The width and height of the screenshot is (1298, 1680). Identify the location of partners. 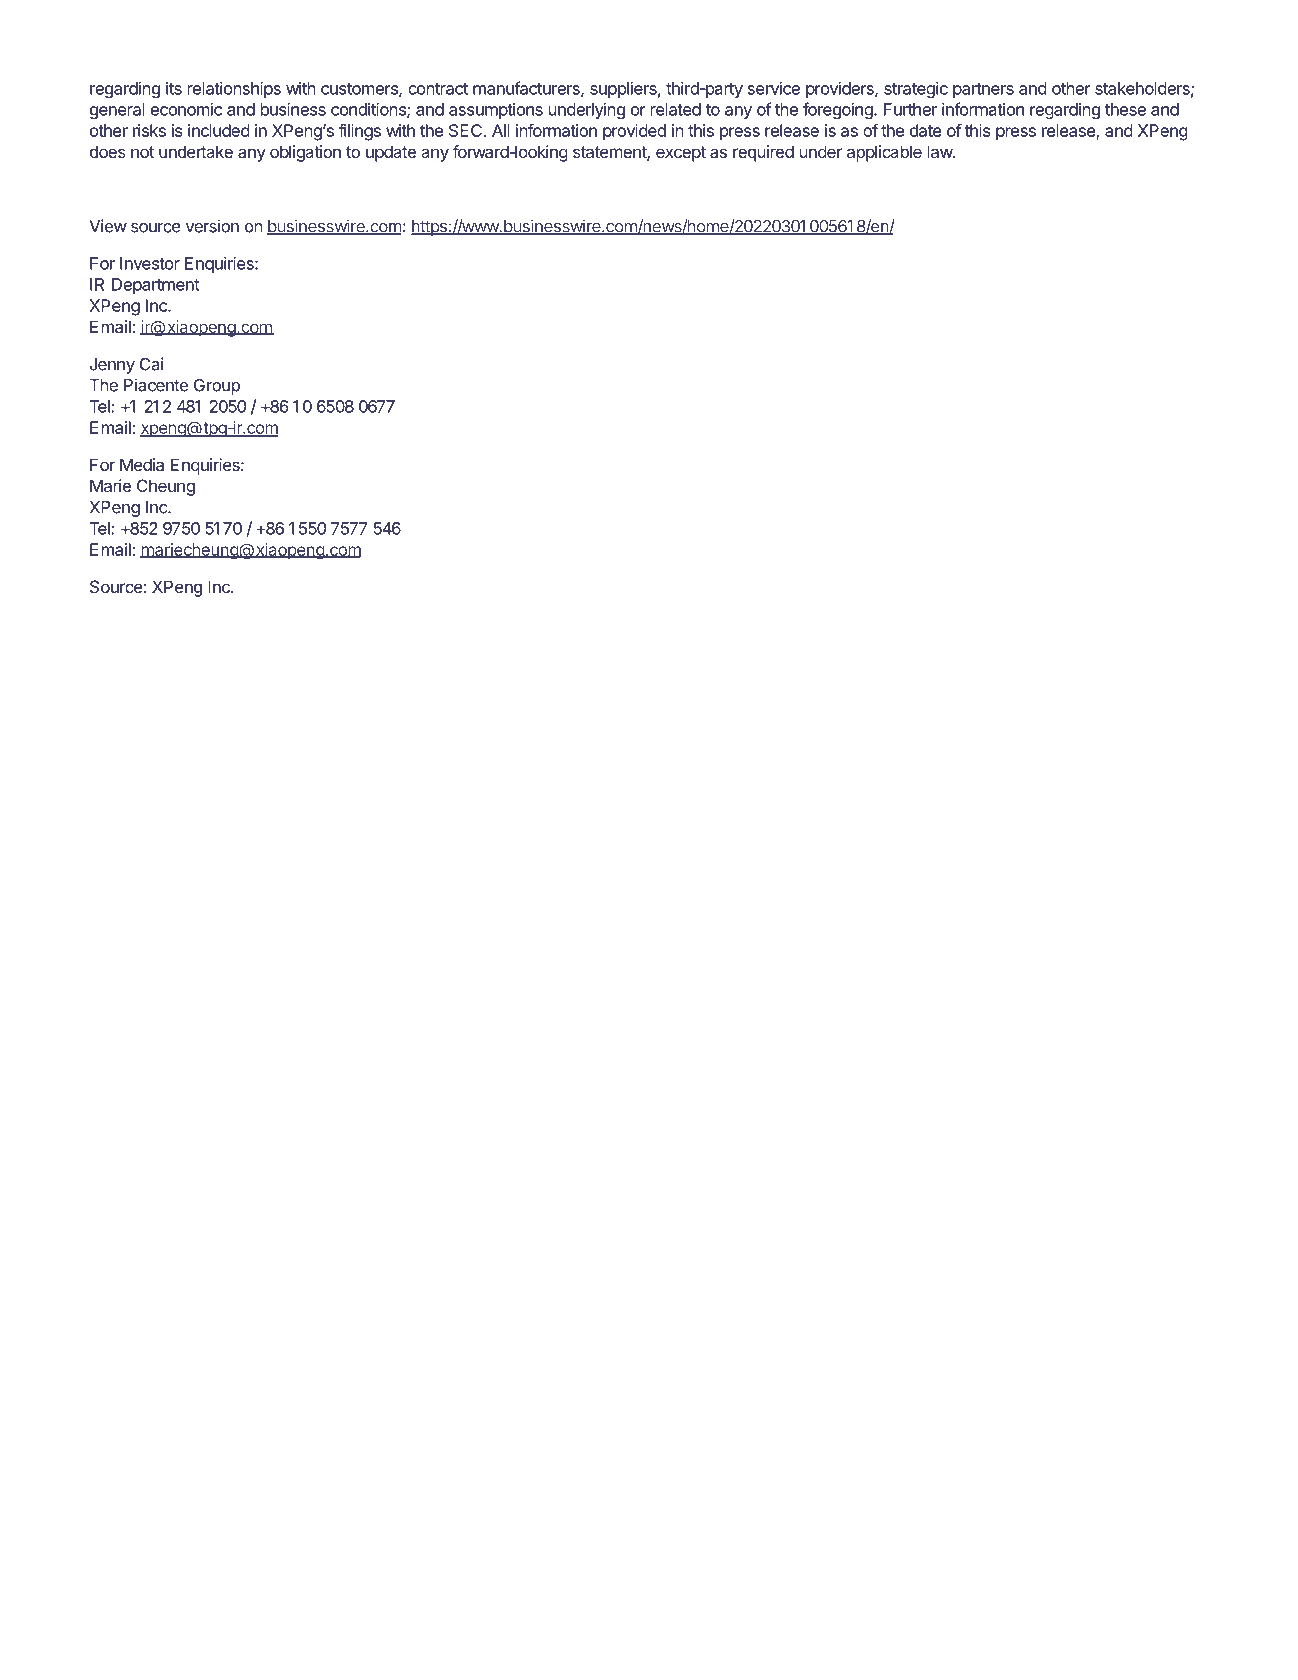
(983, 90).
